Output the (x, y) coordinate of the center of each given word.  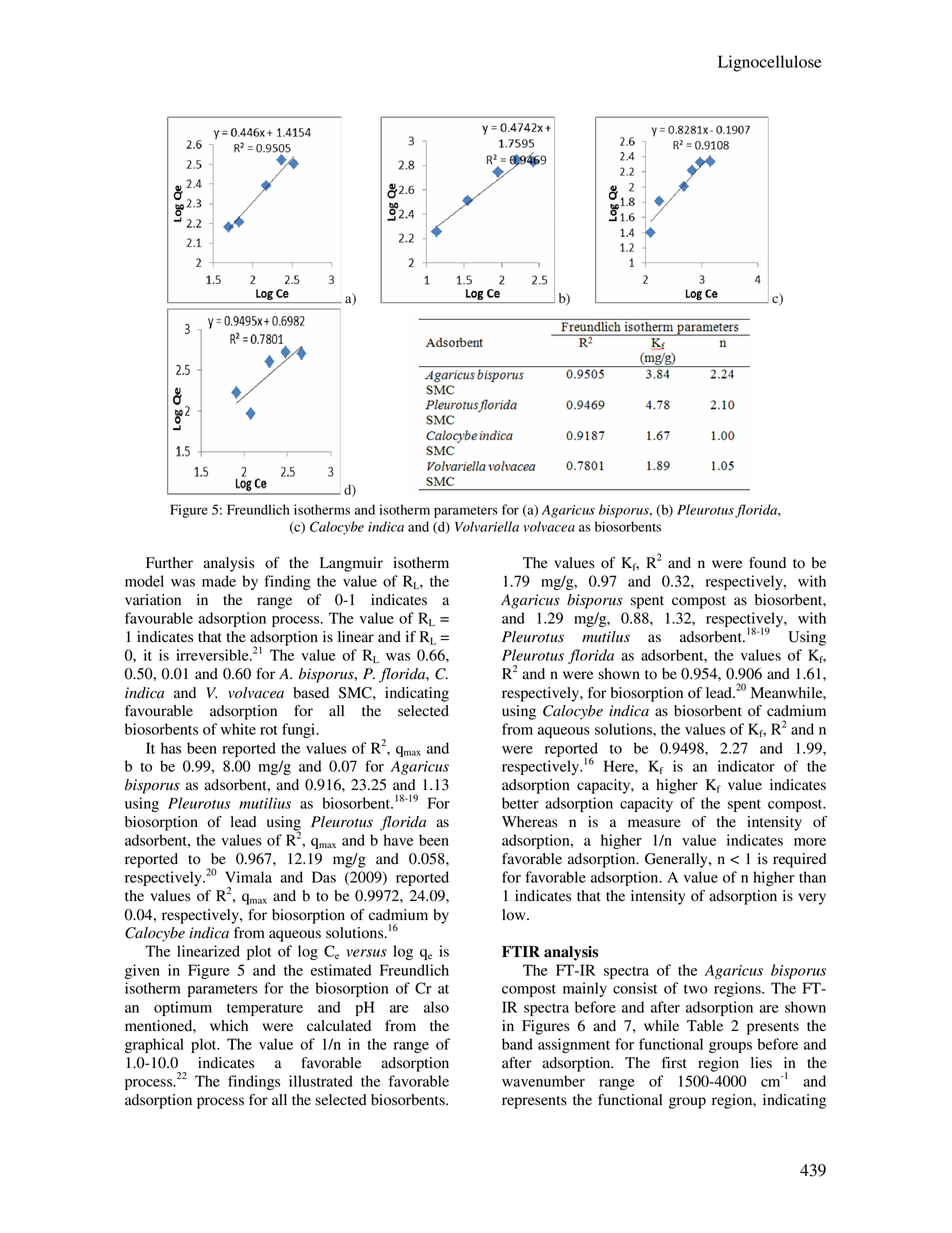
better (520, 803)
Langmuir (351, 564)
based (311, 693)
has (171, 748)
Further (169, 563)
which (229, 1025)
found (767, 563)
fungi (300, 730)
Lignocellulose (770, 63)
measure (654, 823)
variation (153, 600)
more (810, 842)
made (219, 581)
